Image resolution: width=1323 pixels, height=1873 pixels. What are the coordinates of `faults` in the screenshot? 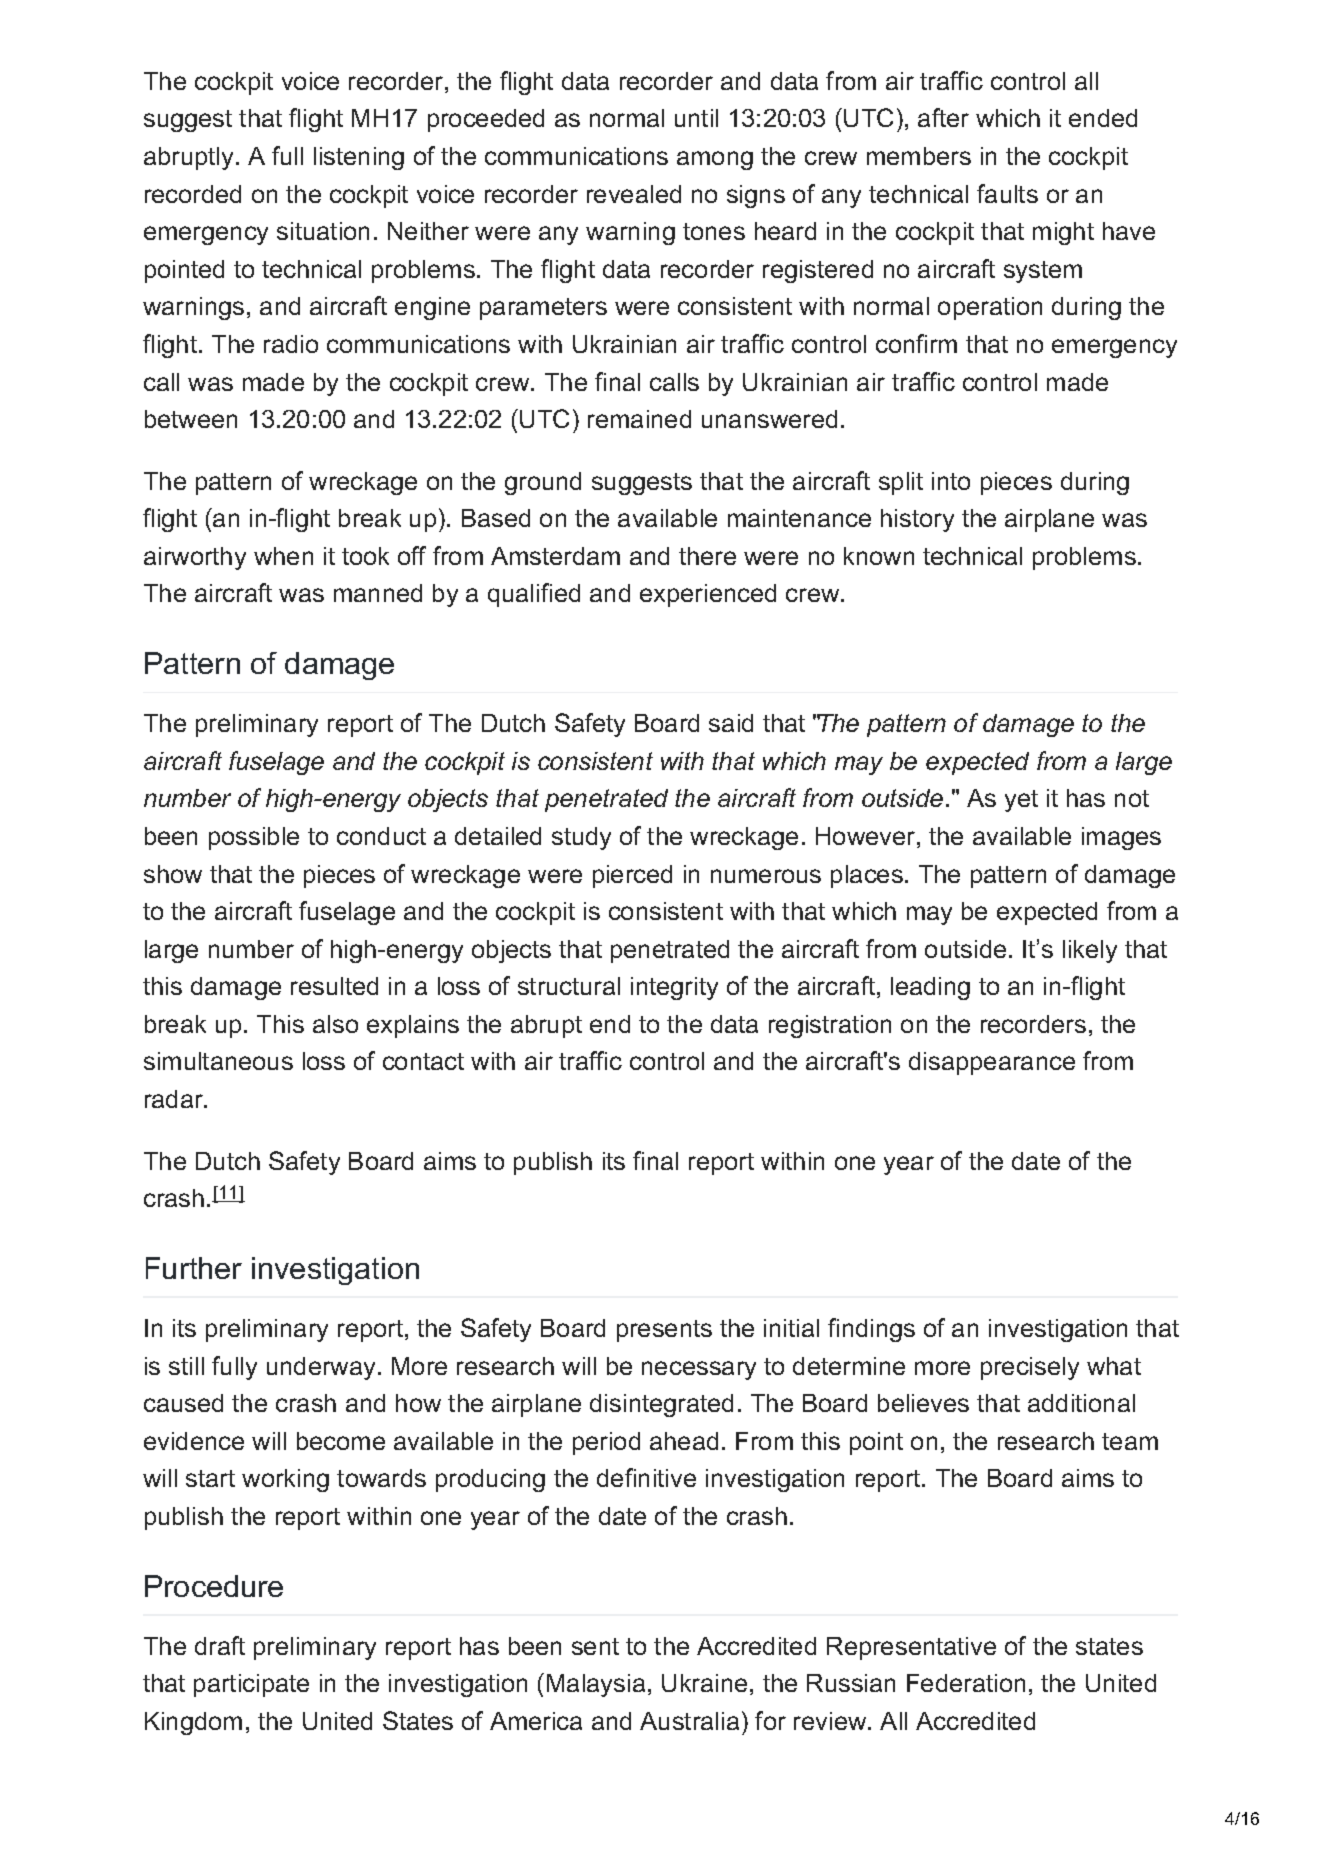 It's located at (1007, 193).
